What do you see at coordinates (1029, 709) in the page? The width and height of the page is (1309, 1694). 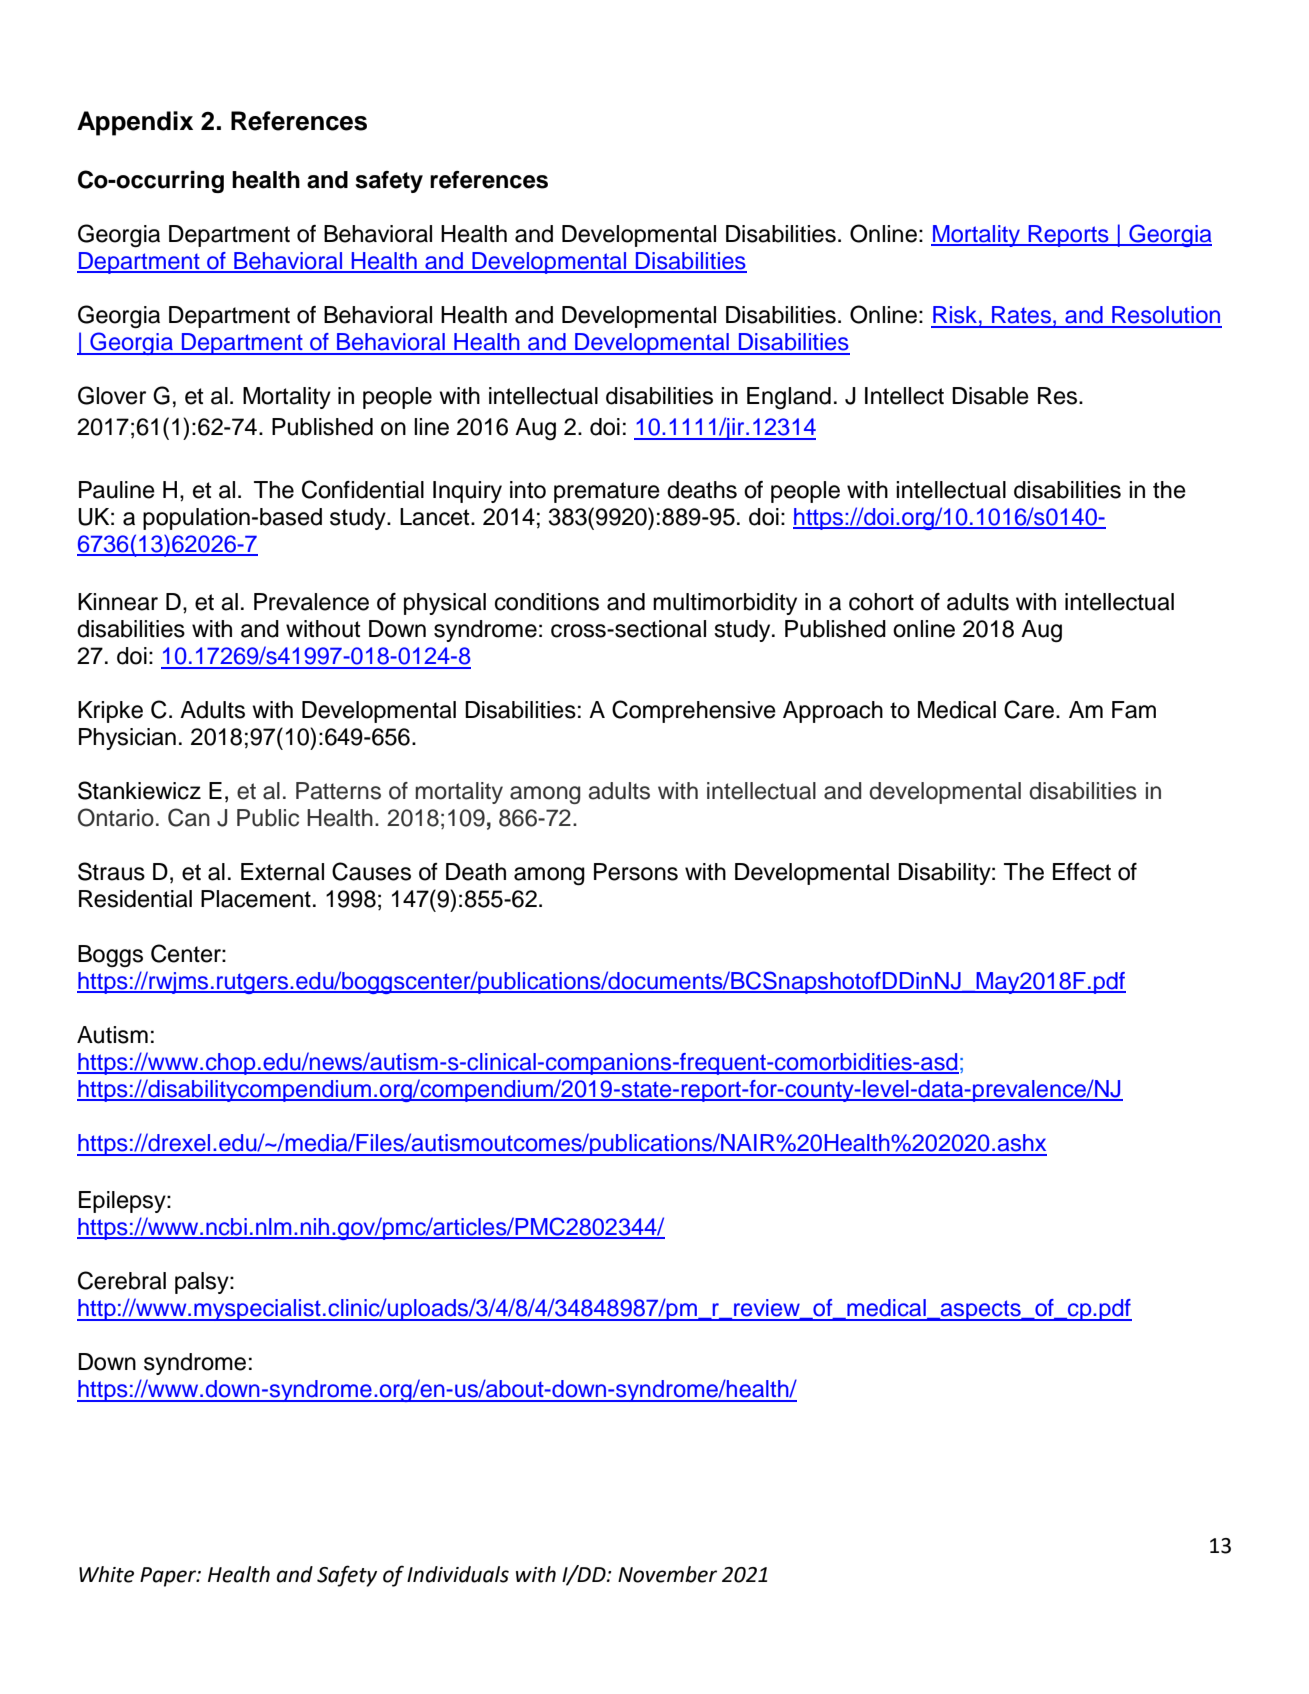 I see `Care` at bounding box center [1029, 709].
